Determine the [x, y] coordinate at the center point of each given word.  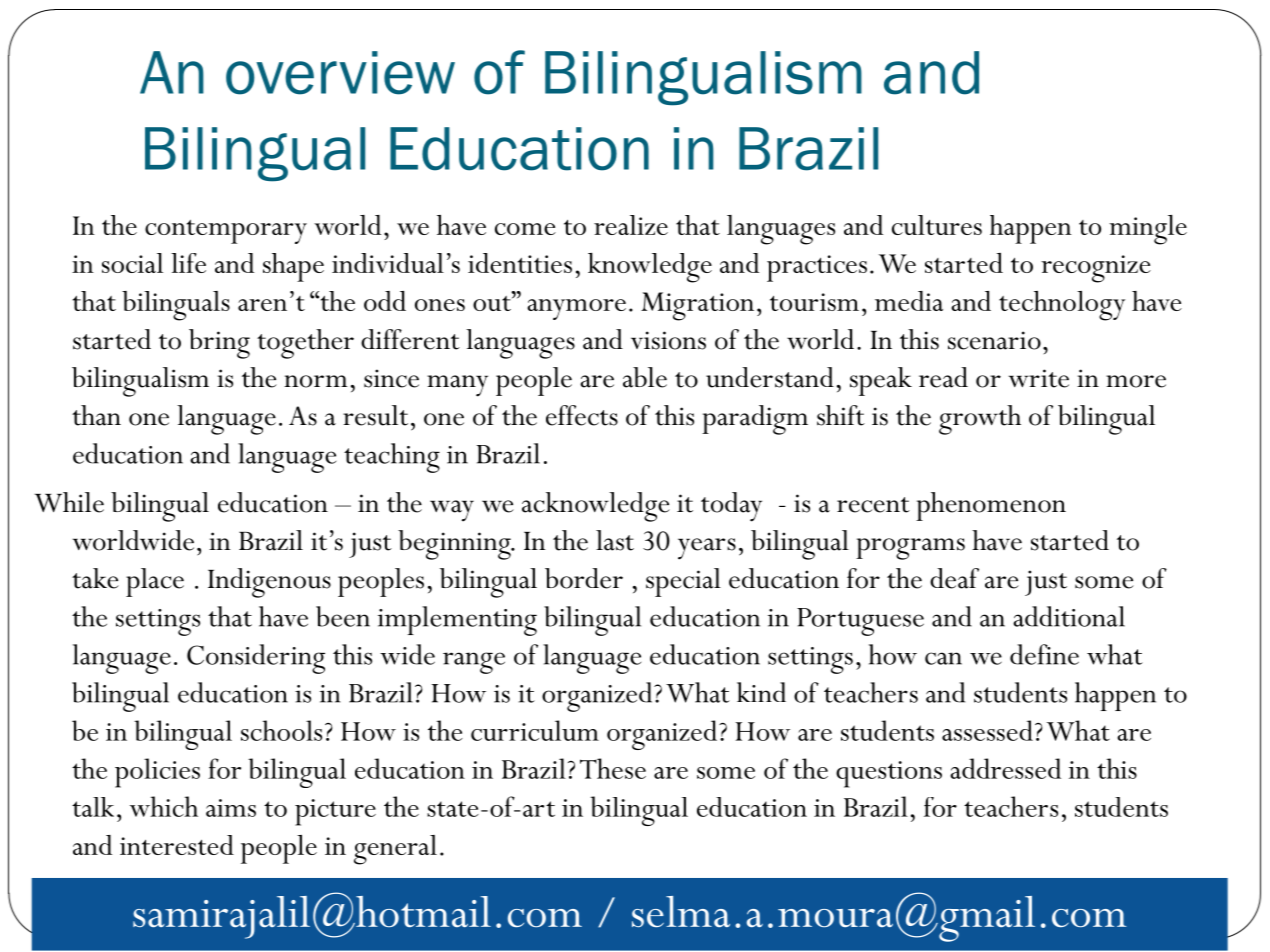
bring [219, 344]
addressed [1005, 768]
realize [631, 225]
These [613, 768]
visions [668, 340]
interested [177, 845]
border [584, 578]
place [155, 582]
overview [340, 73]
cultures [937, 225]
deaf [954, 578]
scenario [994, 340]
